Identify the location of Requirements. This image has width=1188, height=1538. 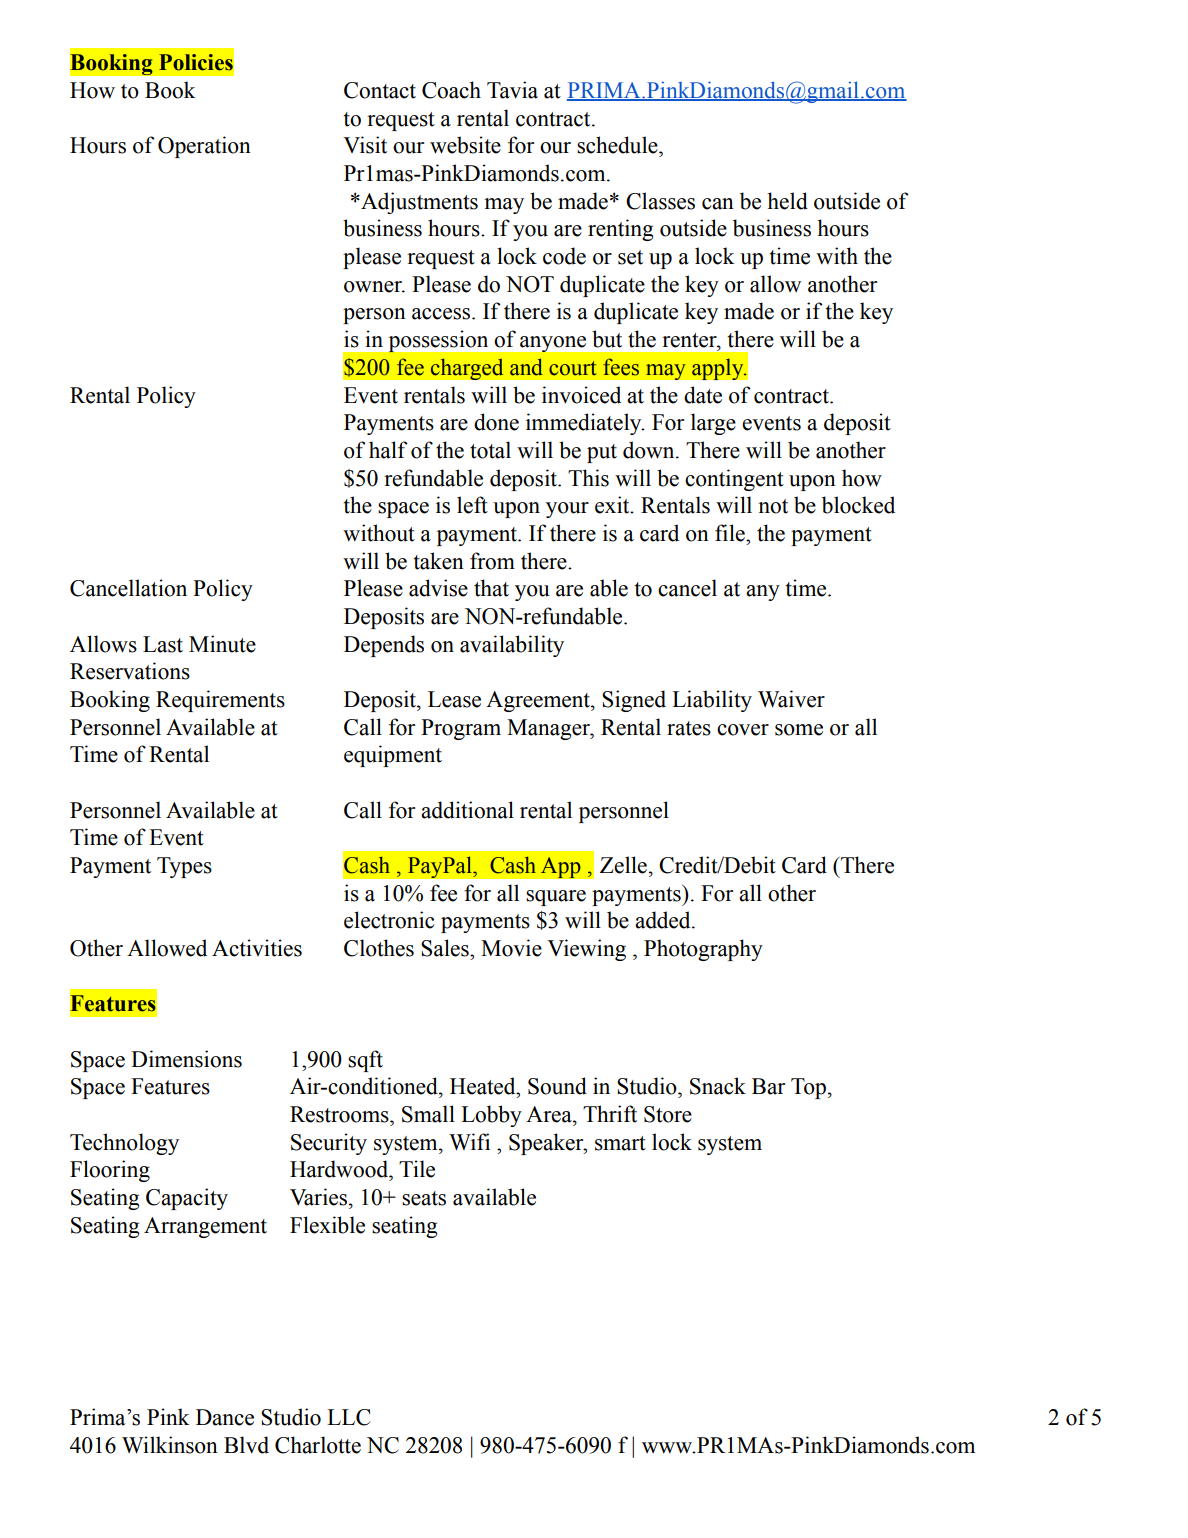
(220, 701).
